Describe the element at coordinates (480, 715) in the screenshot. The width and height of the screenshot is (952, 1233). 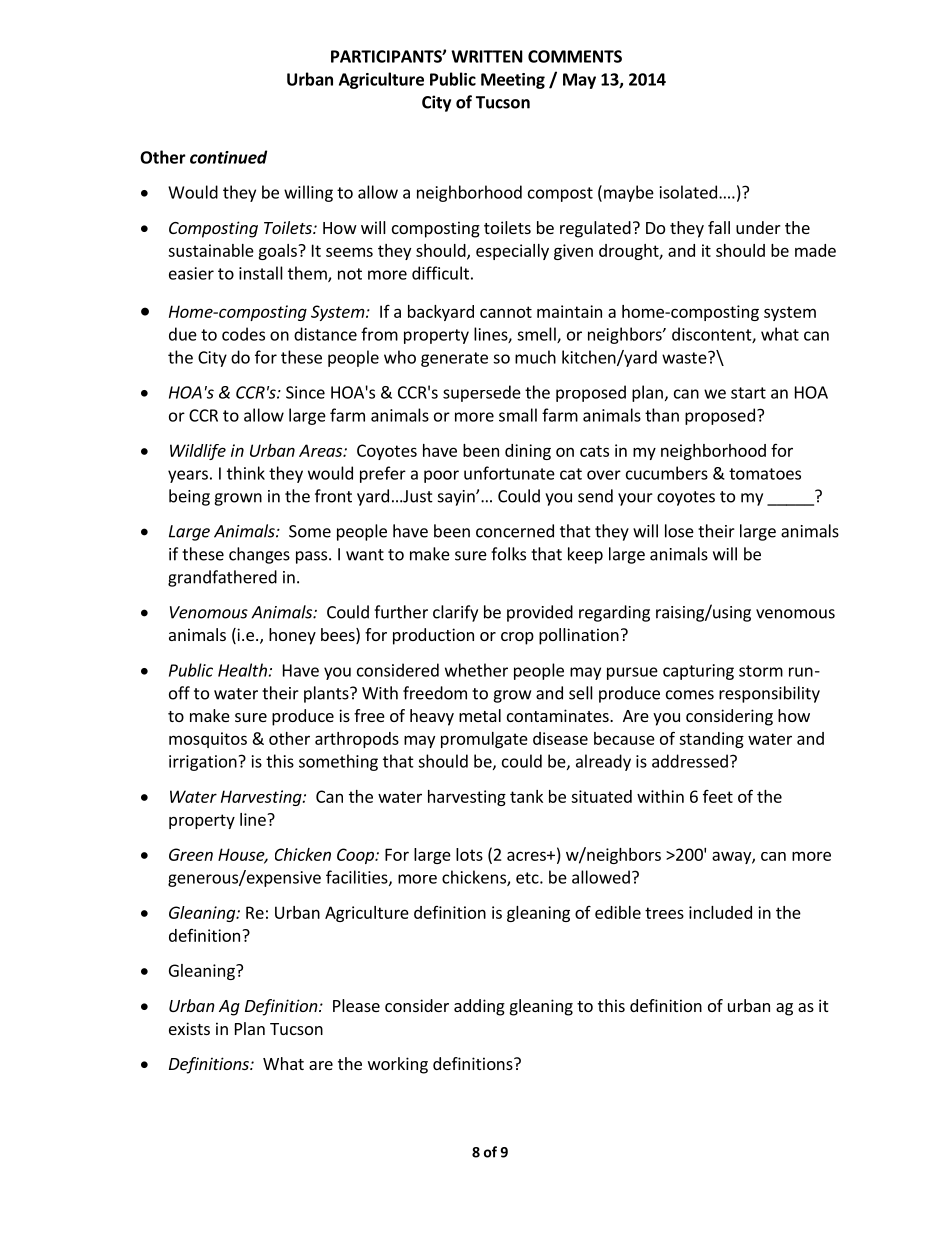
I see `metal` at that location.
